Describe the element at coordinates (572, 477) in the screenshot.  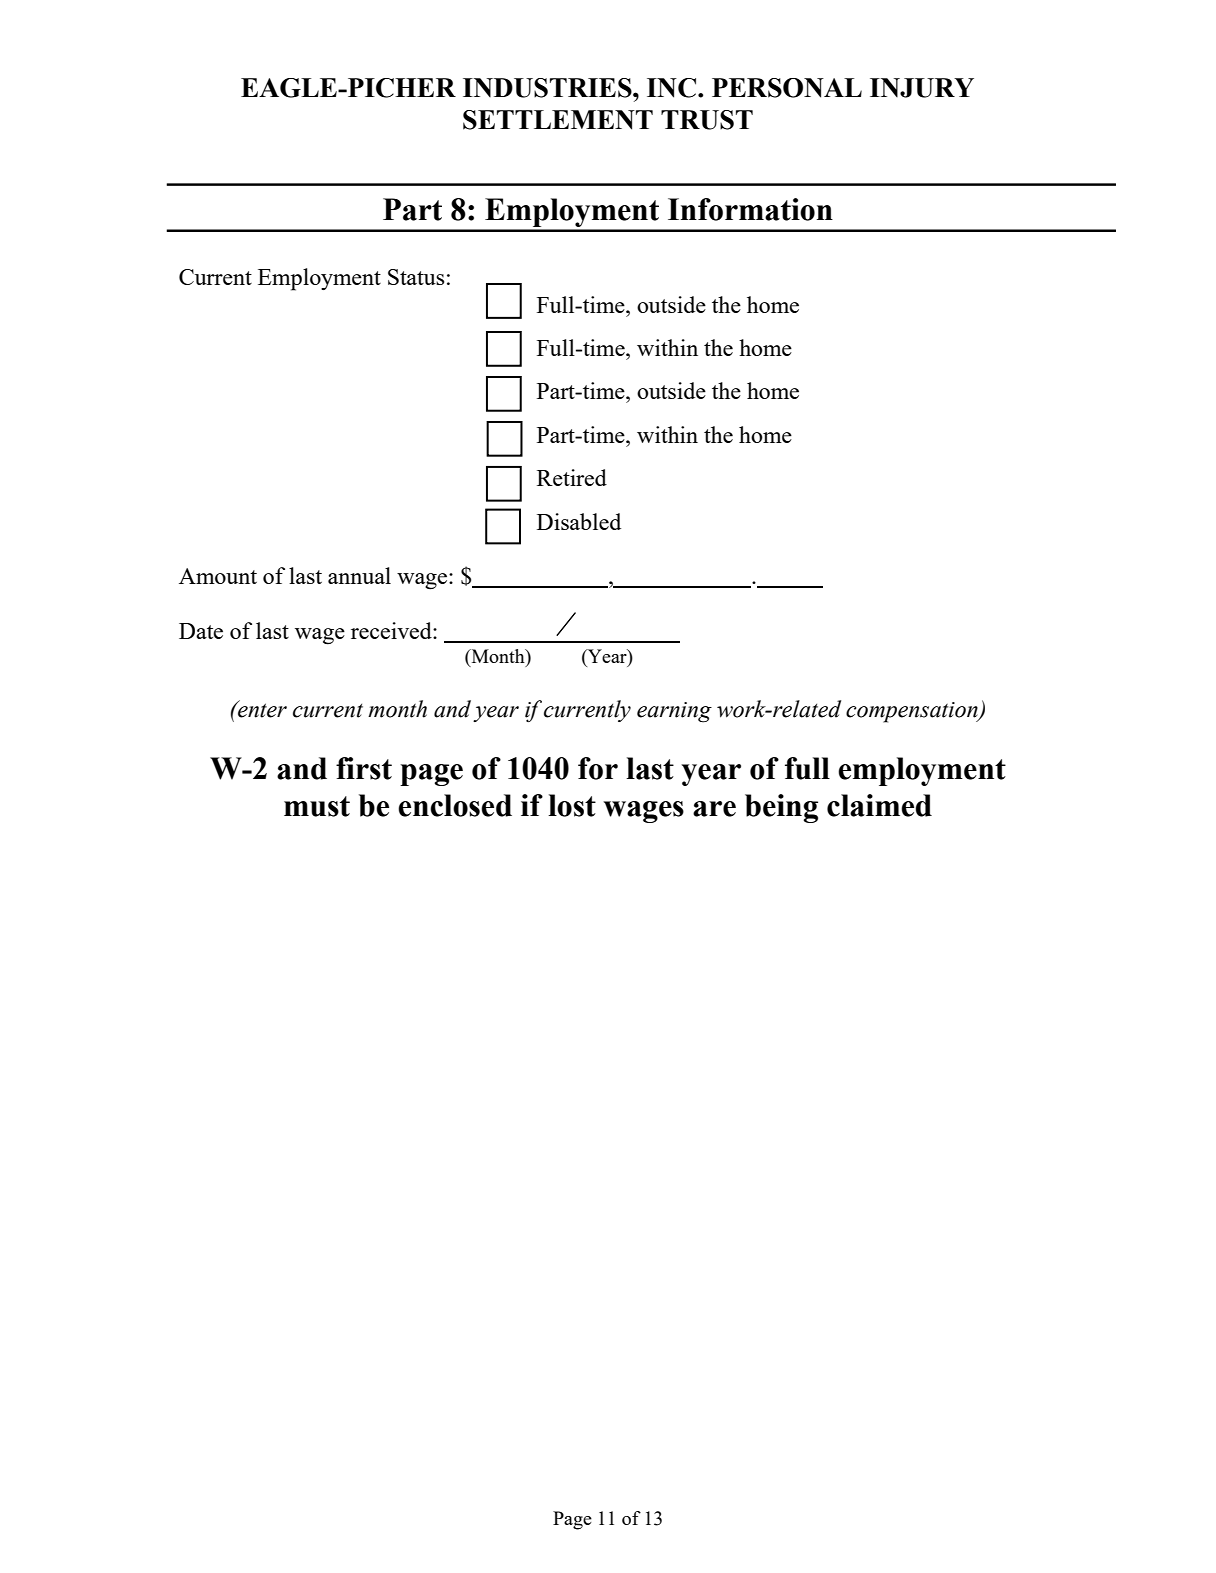
I see `Retired` at that location.
